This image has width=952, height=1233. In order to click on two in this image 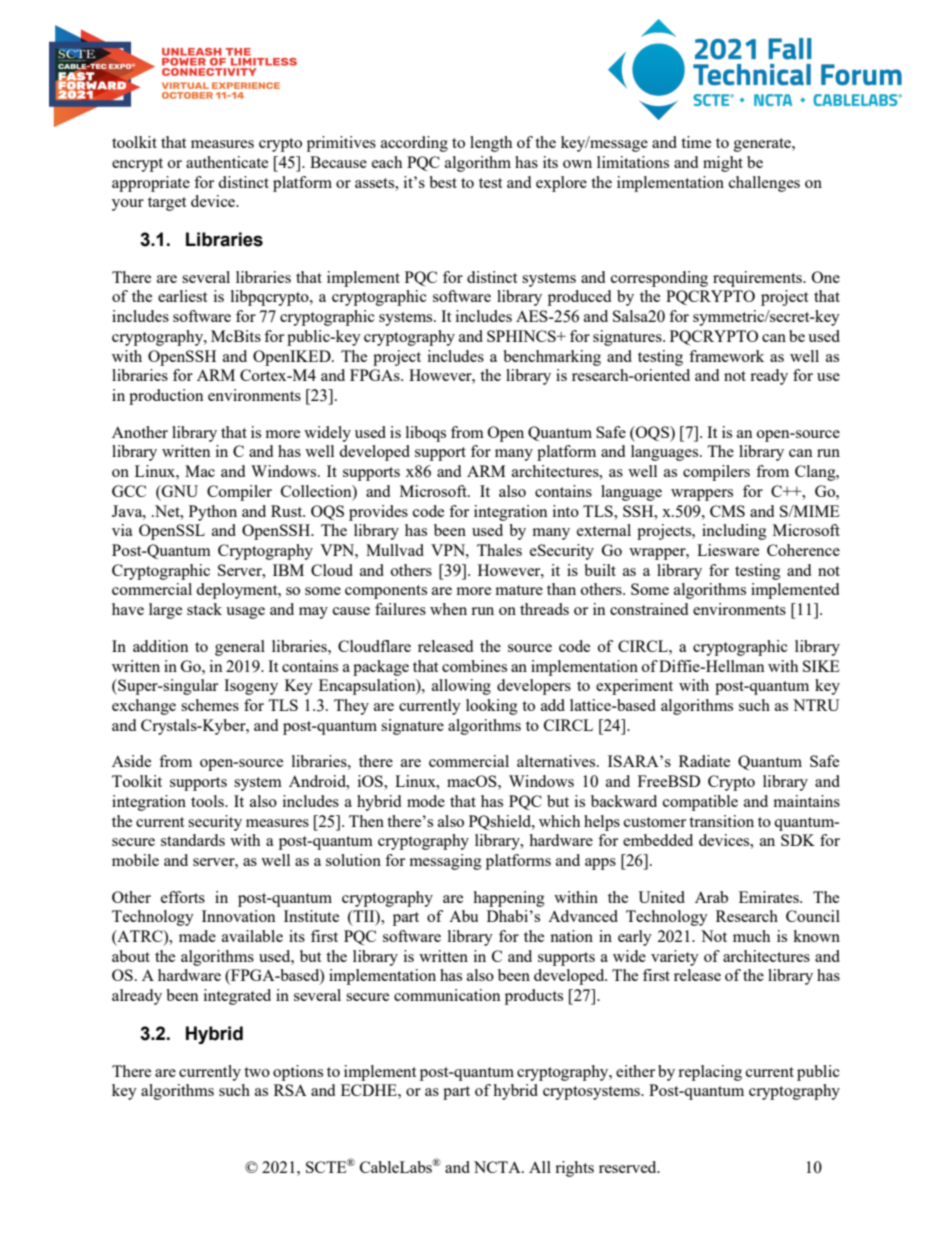, I will do `click(257, 1072)`.
